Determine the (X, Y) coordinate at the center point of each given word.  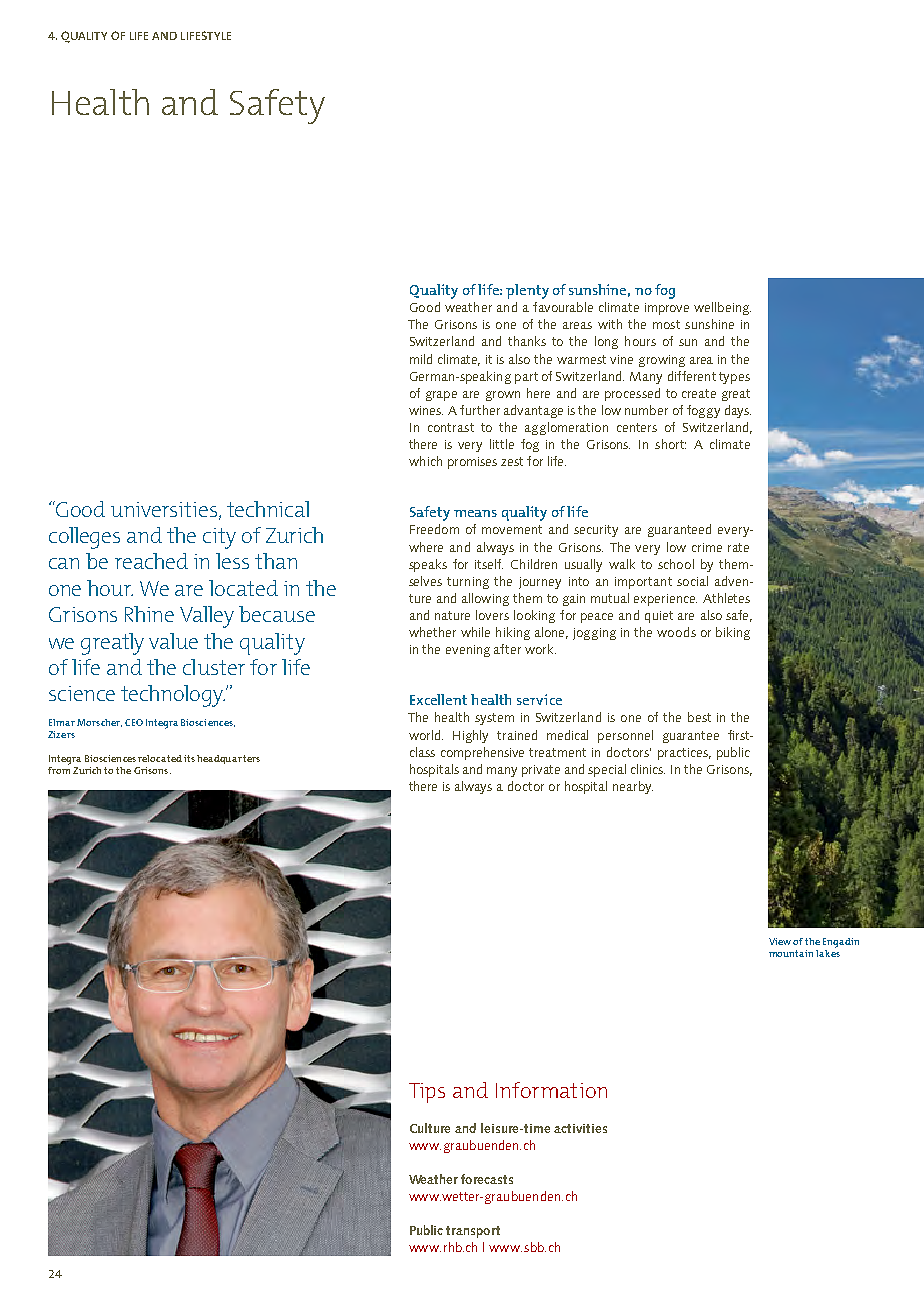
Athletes (726, 598)
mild (421, 359)
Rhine (149, 614)
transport (473, 1232)
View (780, 941)
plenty (527, 291)
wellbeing (722, 308)
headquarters (228, 759)
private (541, 771)
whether (432, 632)
